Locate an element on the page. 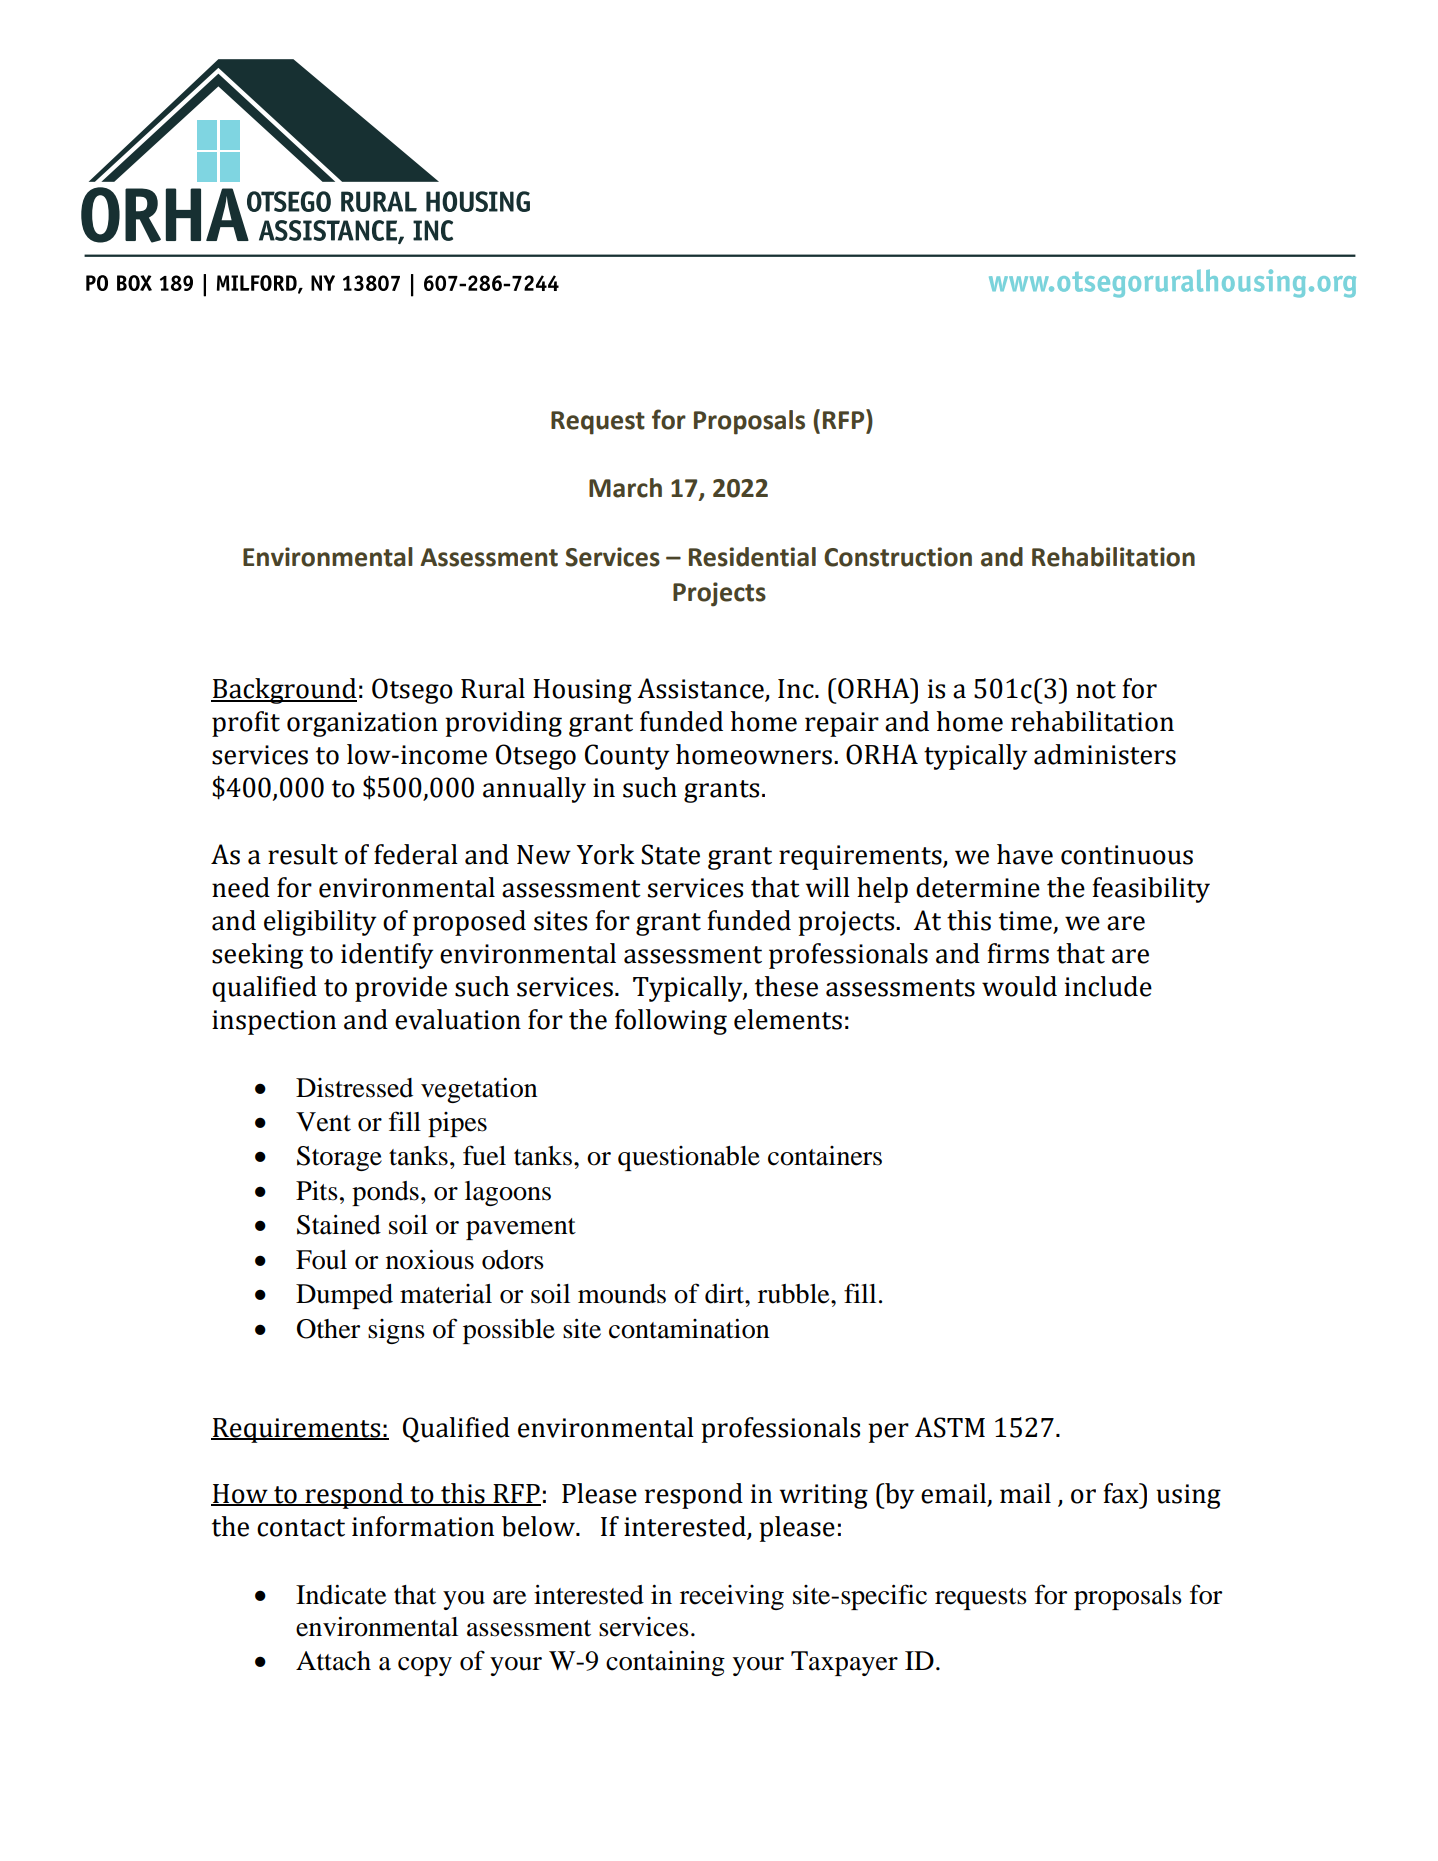 Image resolution: width=1438 pixels, height=1861 pixels. following is located at coordinates (671, 1022).
